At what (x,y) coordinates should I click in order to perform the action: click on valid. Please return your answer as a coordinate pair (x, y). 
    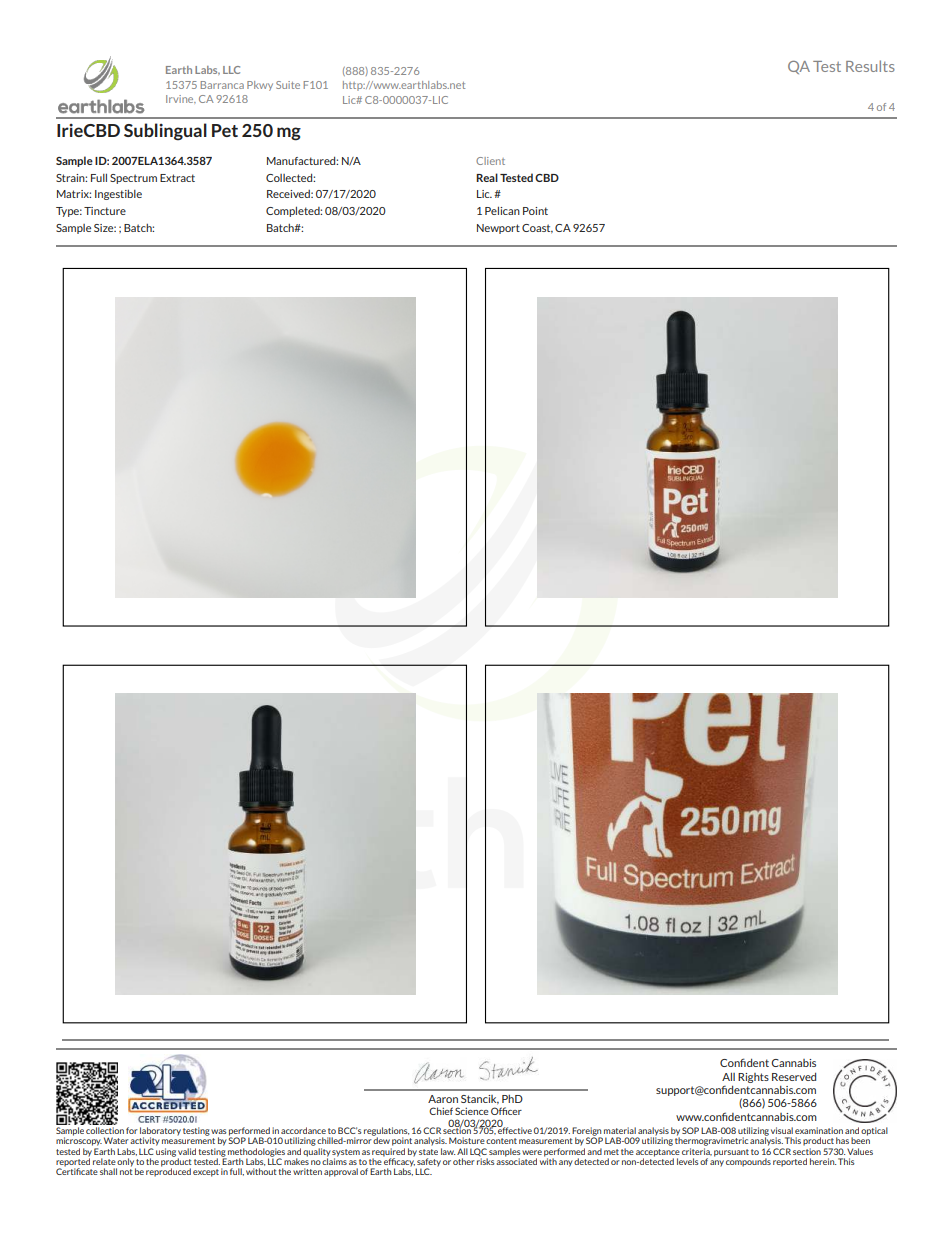
    Looking at the image, I should click on (187, 1151).
